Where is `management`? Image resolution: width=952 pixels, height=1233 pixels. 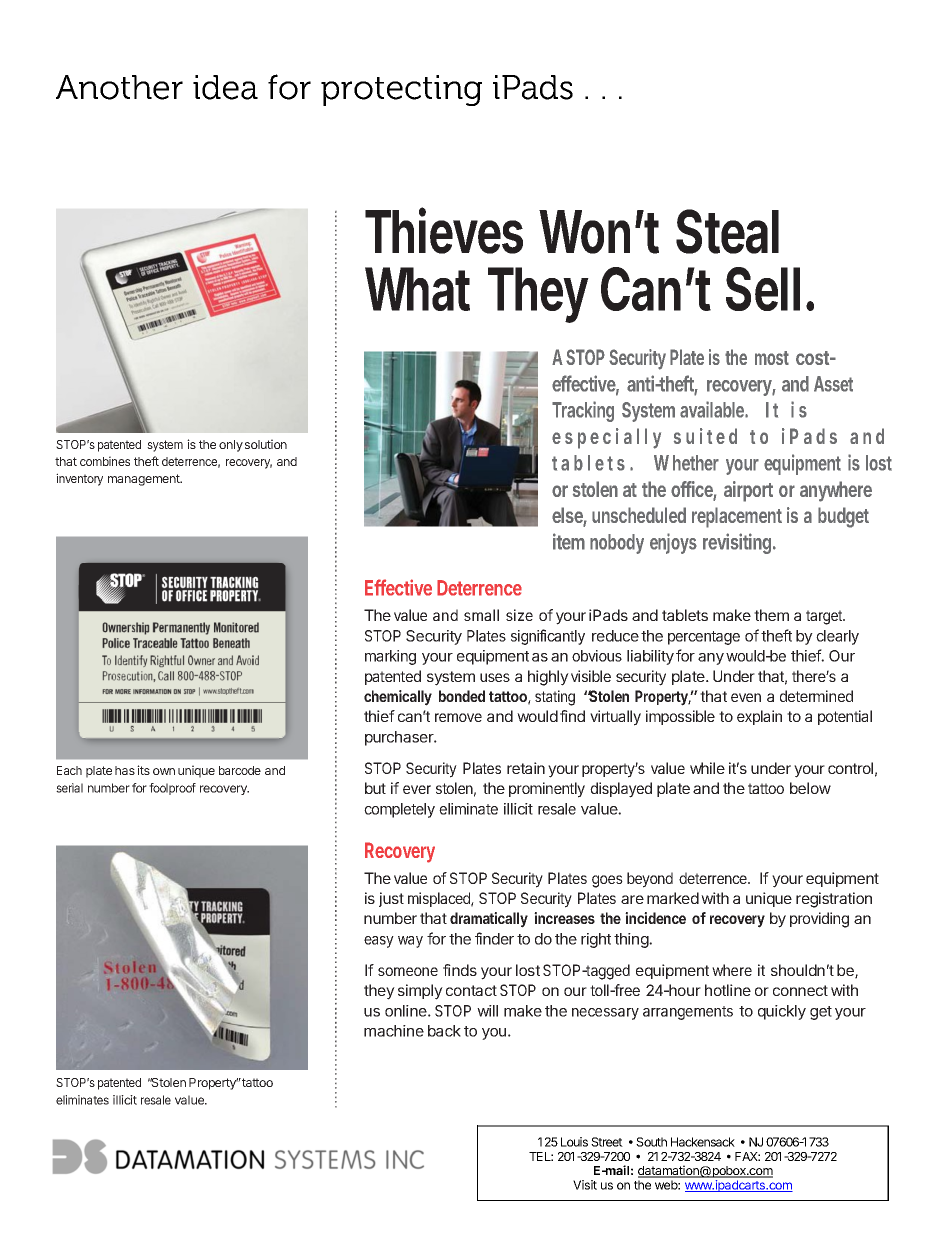
management is located at coordinates (145, 480).
